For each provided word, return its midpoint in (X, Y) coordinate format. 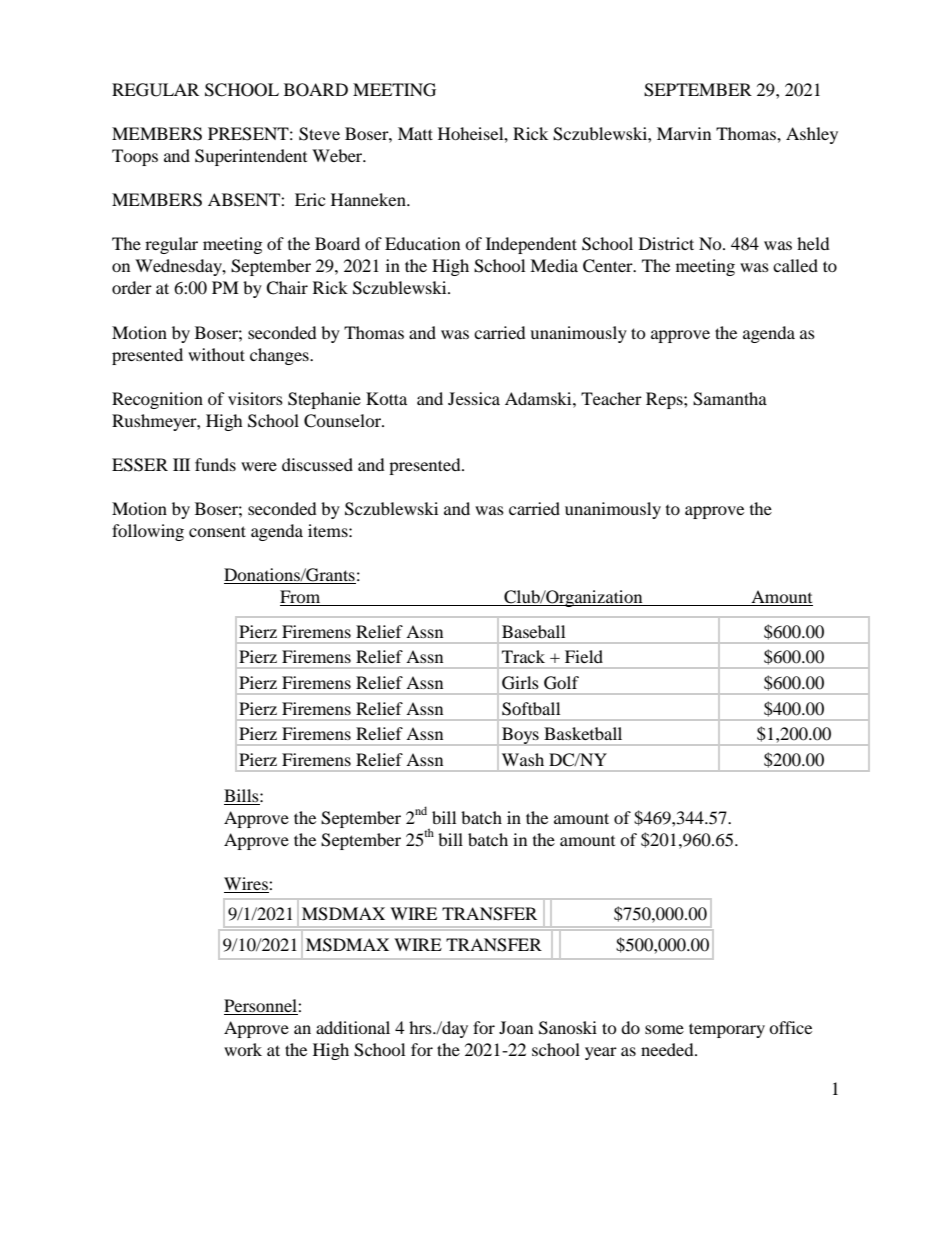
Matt (415, 133)
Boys (520, 736)
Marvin (684, 133)
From (301, 598)
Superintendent (251, 157)
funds (215, 464)
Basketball (583, 733)
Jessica (474, 398)
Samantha (730, 399)
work (243, 1049)
